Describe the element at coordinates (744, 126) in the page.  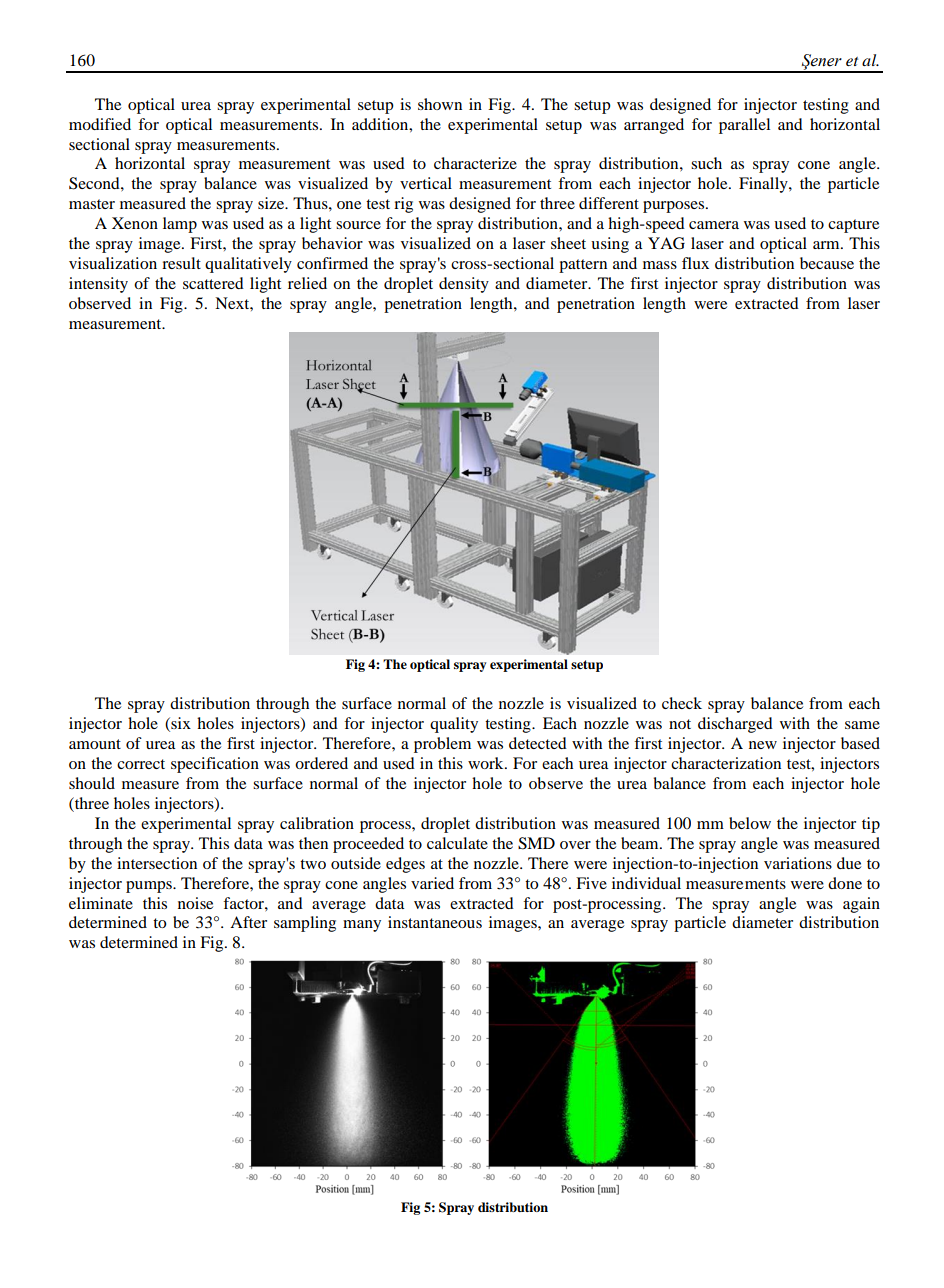
I see `parallel` at that location.
